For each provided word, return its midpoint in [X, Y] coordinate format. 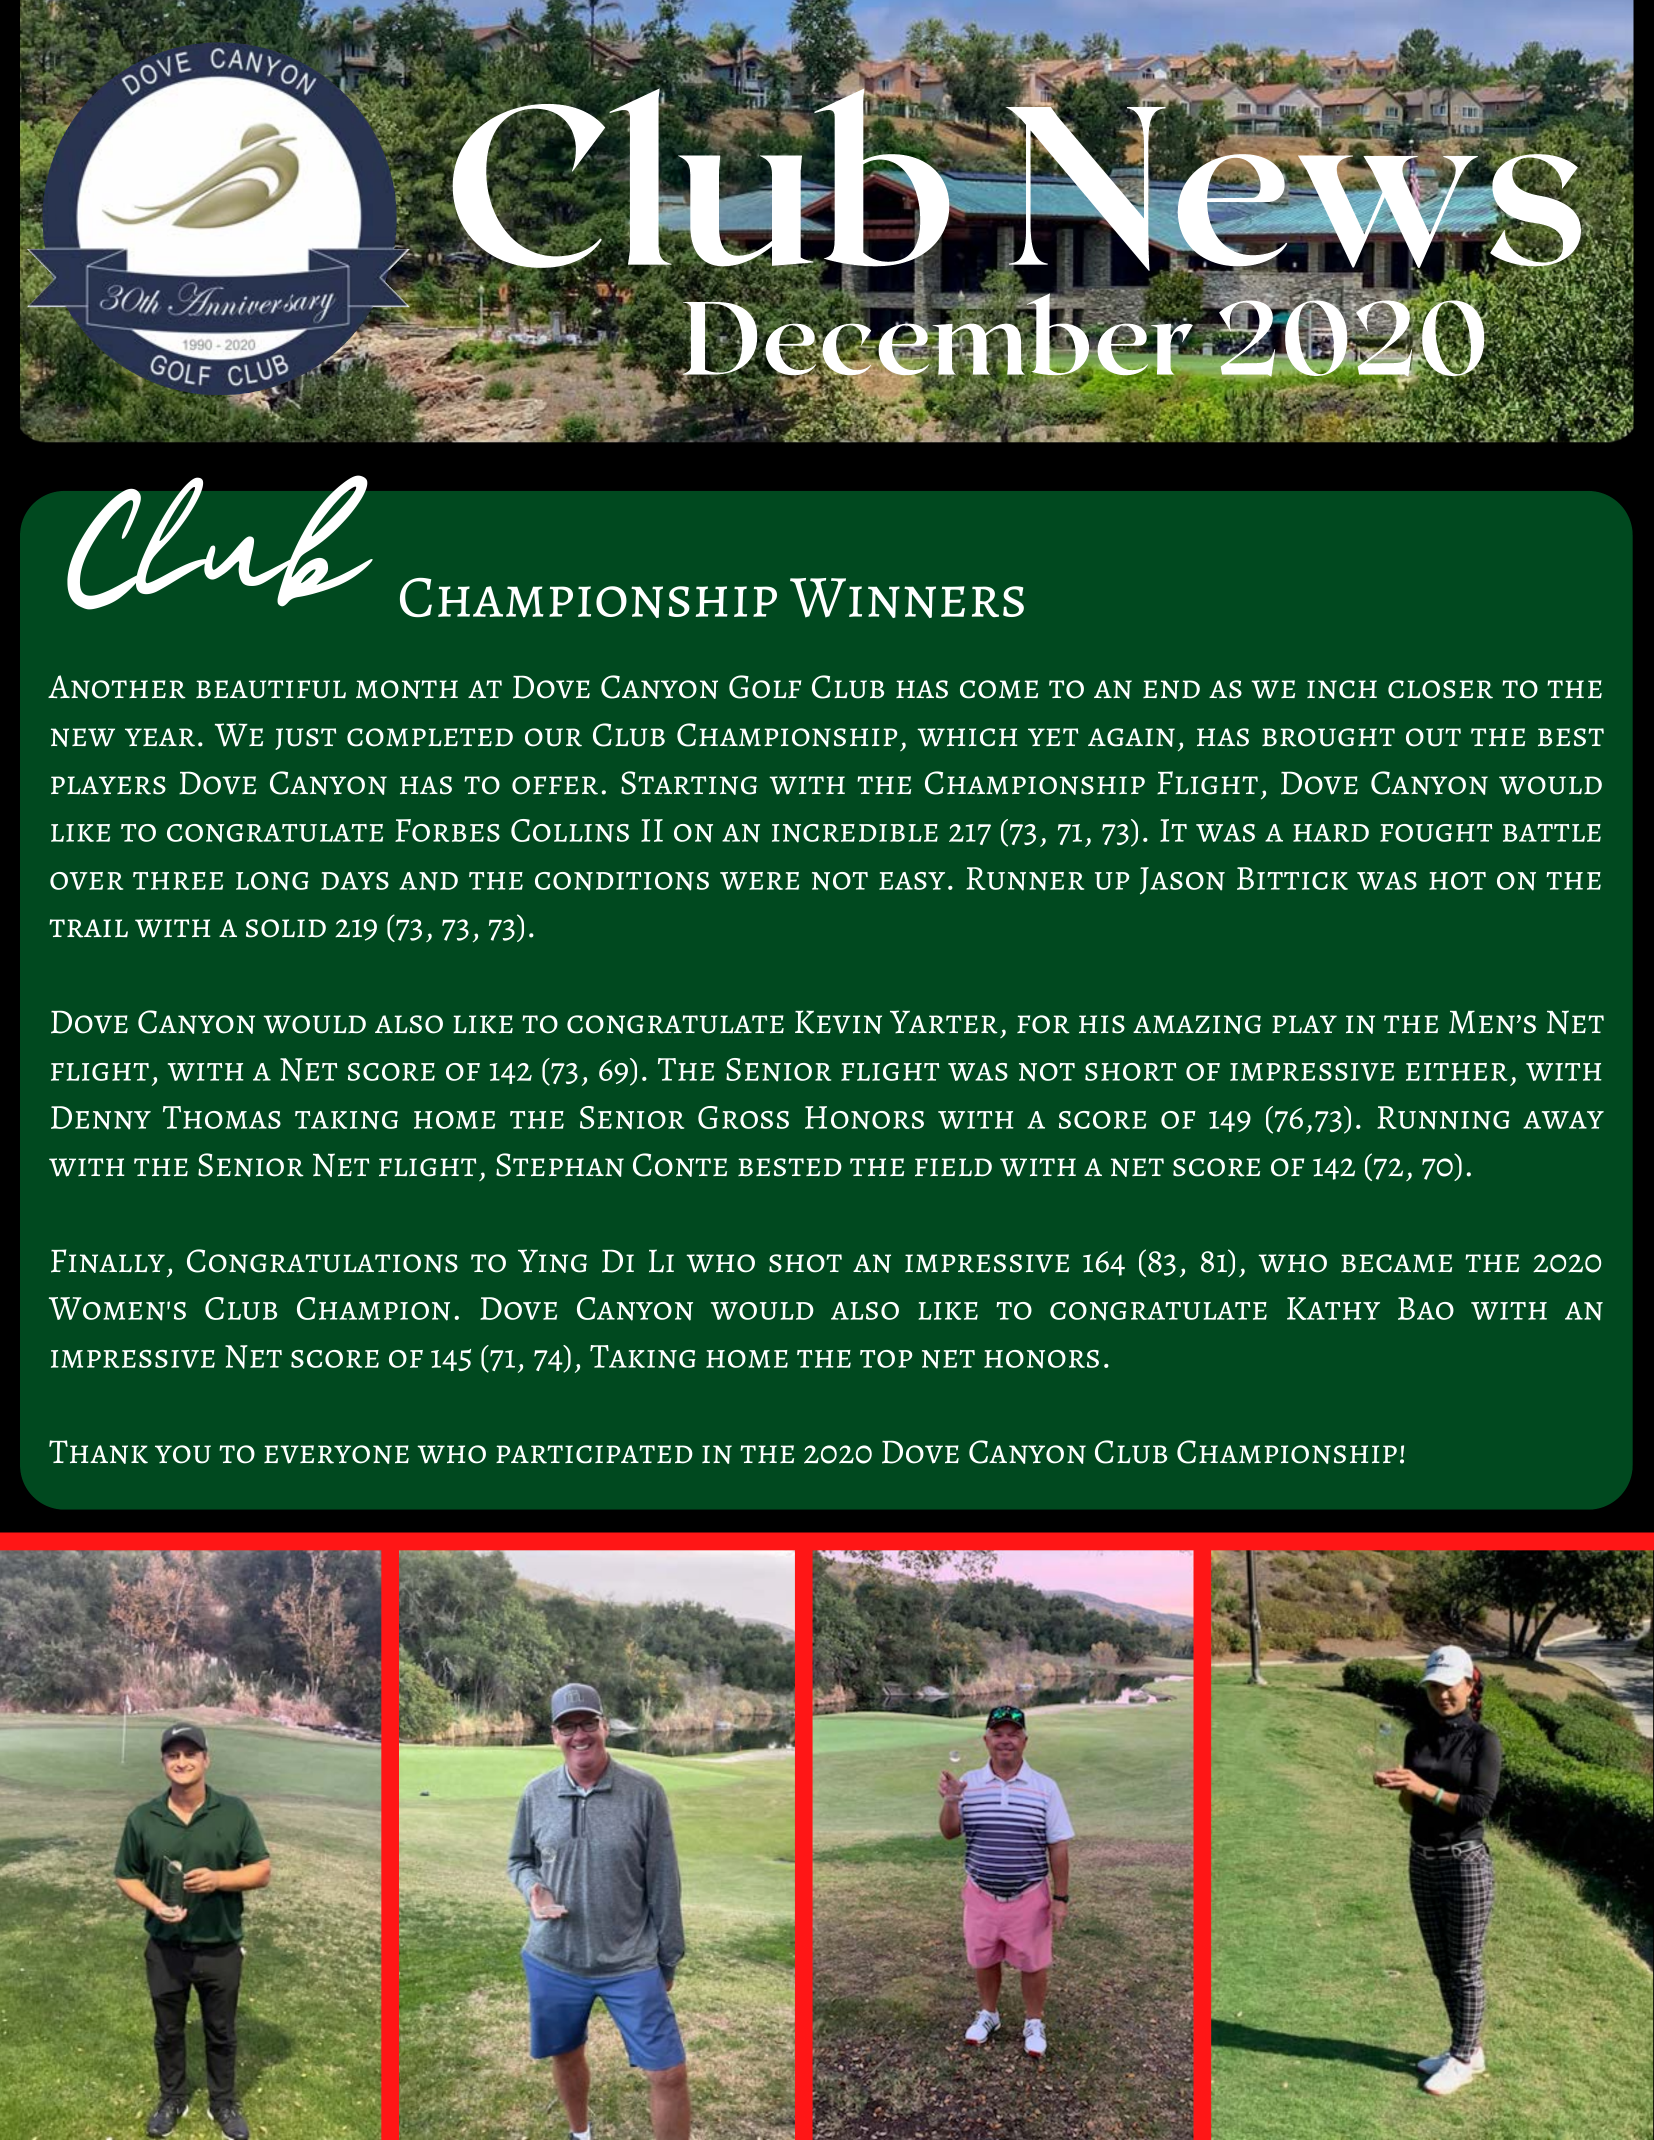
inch [1342, 689]
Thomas [222, 1117]
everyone [336, 1454]
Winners [907, 598]
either [1456, 1072]
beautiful [271, 689]
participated [594, 1454]
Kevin [838, 1022]
